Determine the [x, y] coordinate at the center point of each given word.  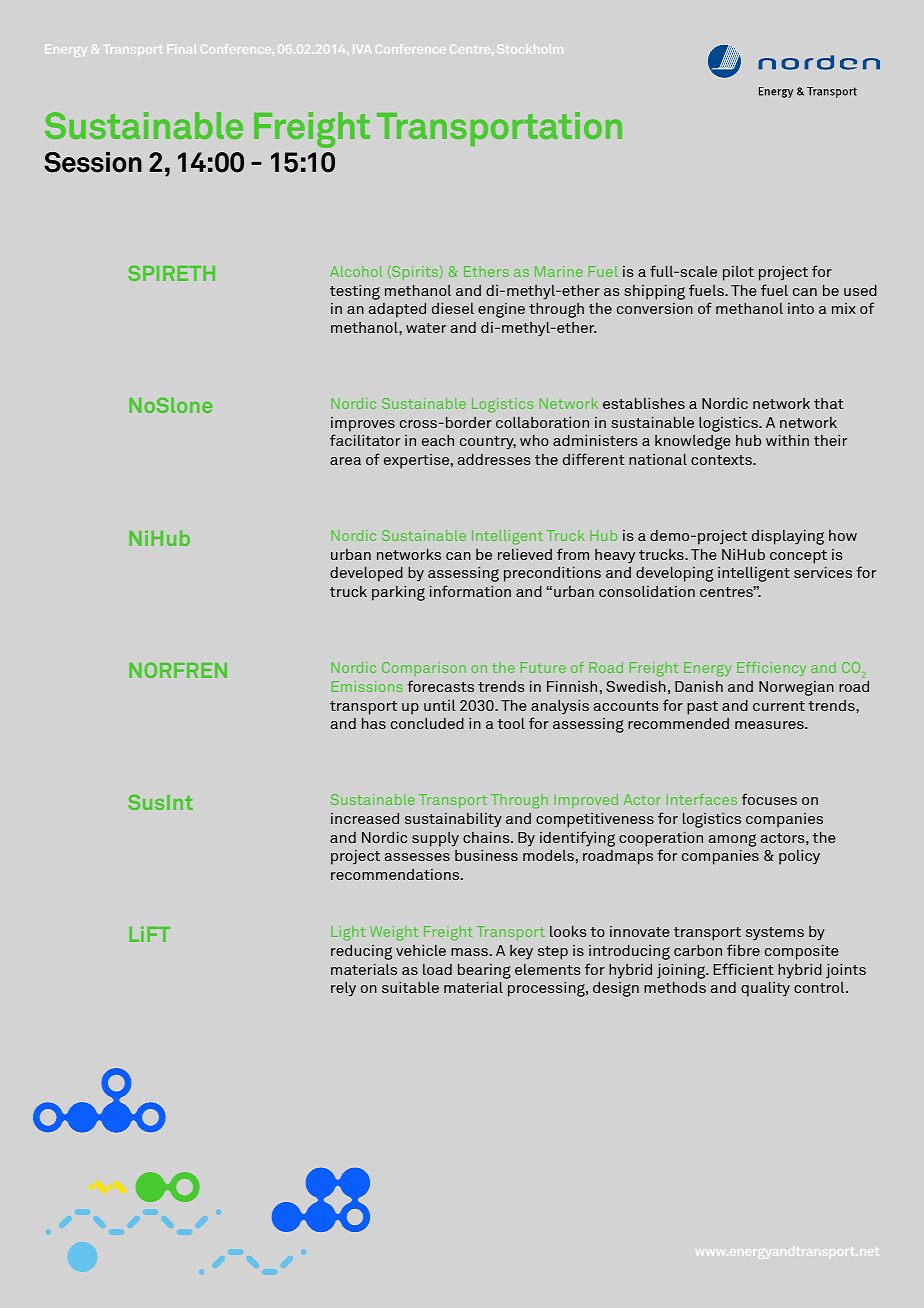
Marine [559, 271]
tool [511, 723]
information [470, 591]
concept [798, 557]
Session [93, 162]
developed [366, 574]
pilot [738, 273]
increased [365, 818]
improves [363, 424]
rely [343, 989]
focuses [769, 799]
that [829, 403]
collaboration [542, 422]
